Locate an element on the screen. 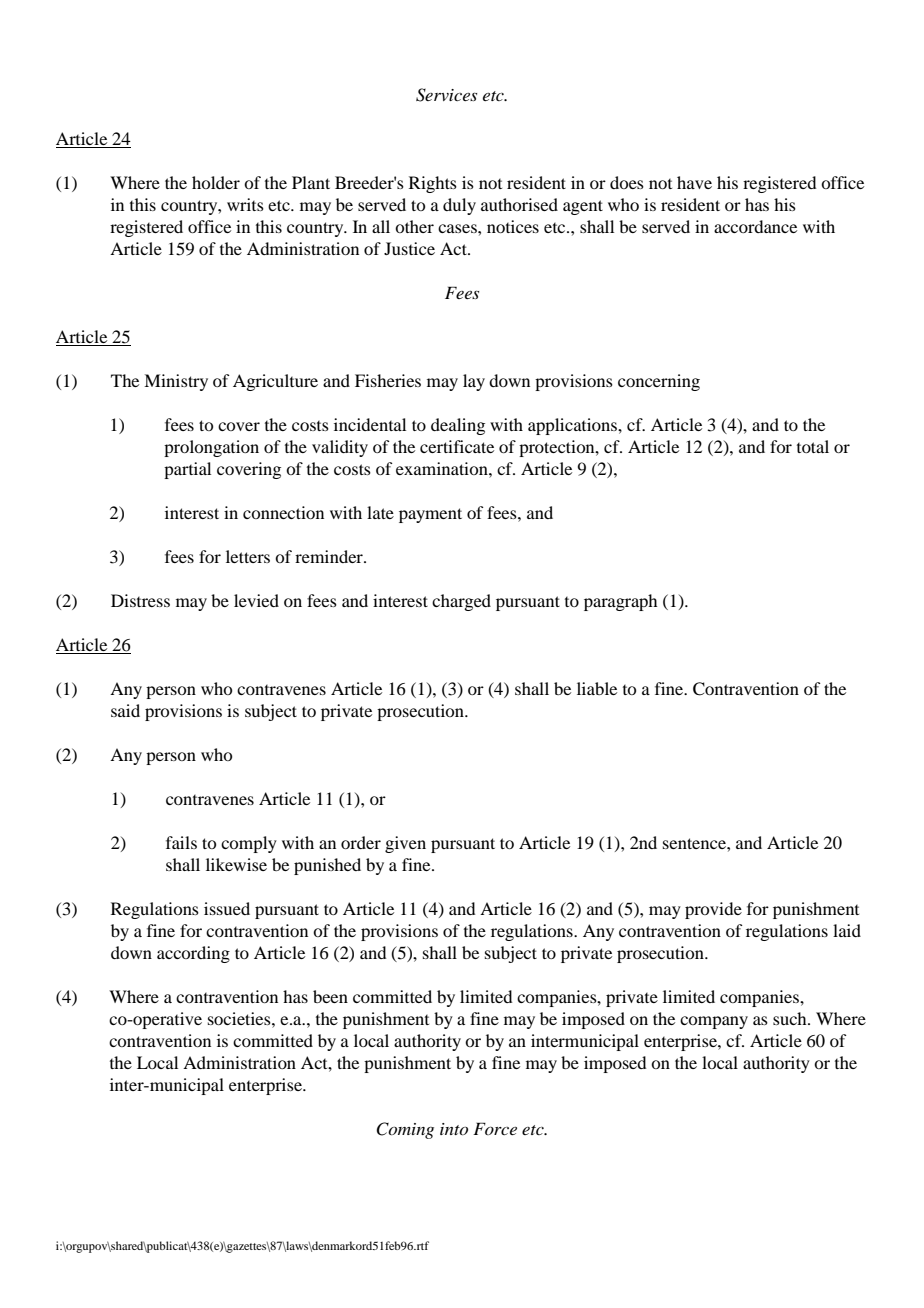  given is located at coordinates (405, 844).
